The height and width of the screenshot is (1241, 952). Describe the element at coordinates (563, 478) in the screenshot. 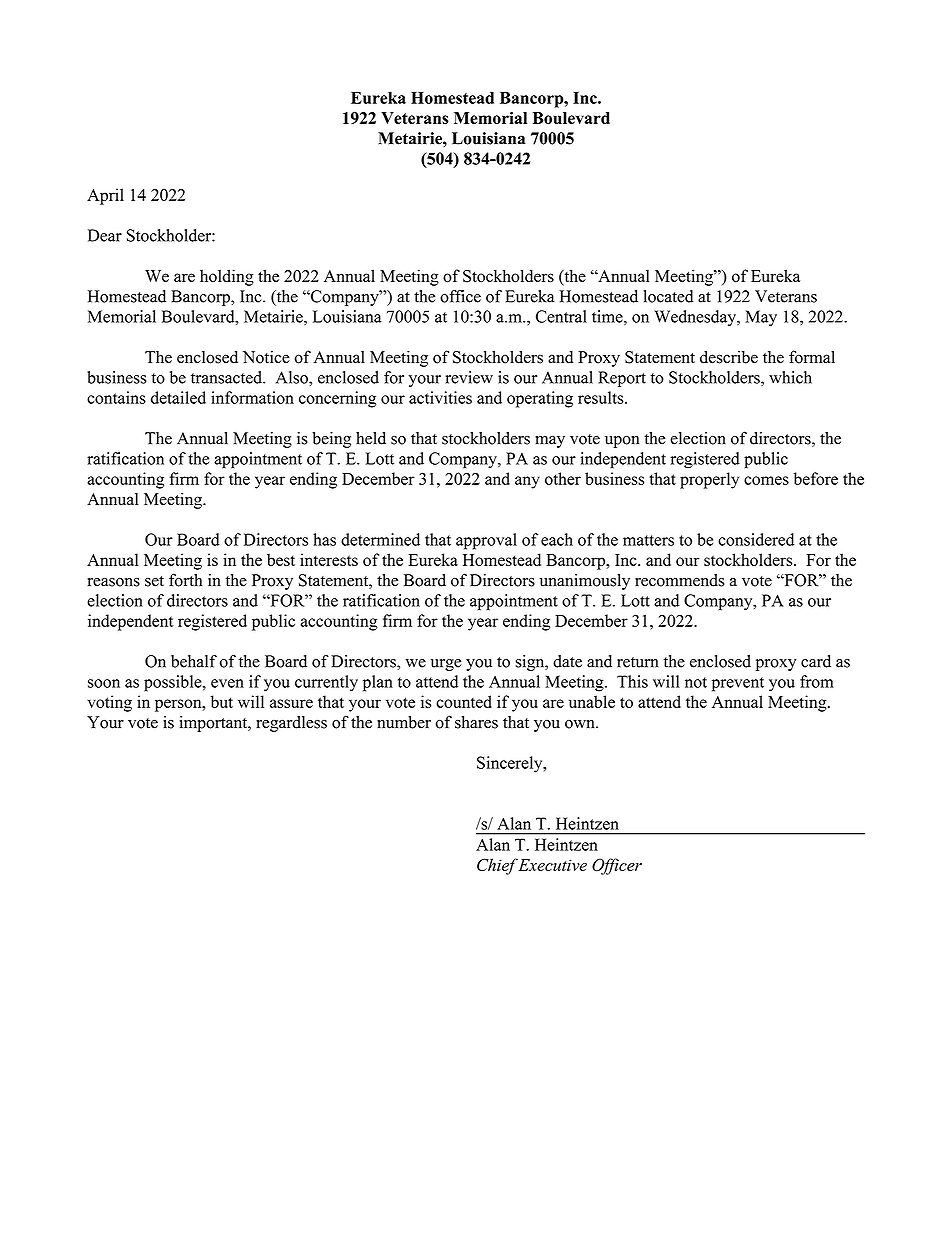

I see `other` at that location.
